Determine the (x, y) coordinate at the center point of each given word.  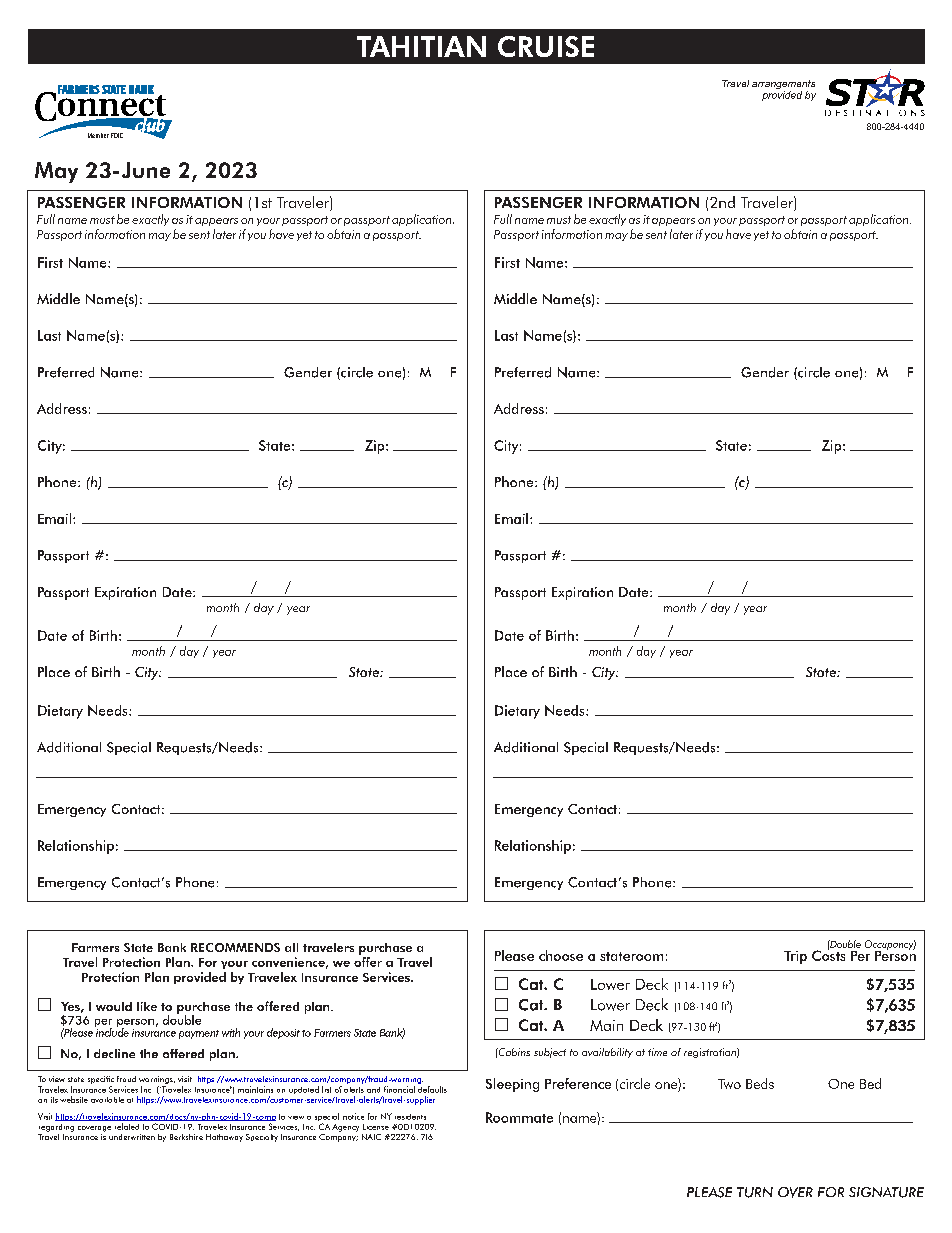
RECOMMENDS (235, 947)
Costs (828, 954)
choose (561, 955)
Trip (795, 957)
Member (98, 135)
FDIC (117, 135)
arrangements (783, 86)
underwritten (132, 1137)
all (291, 947)
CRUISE (546, 46)
